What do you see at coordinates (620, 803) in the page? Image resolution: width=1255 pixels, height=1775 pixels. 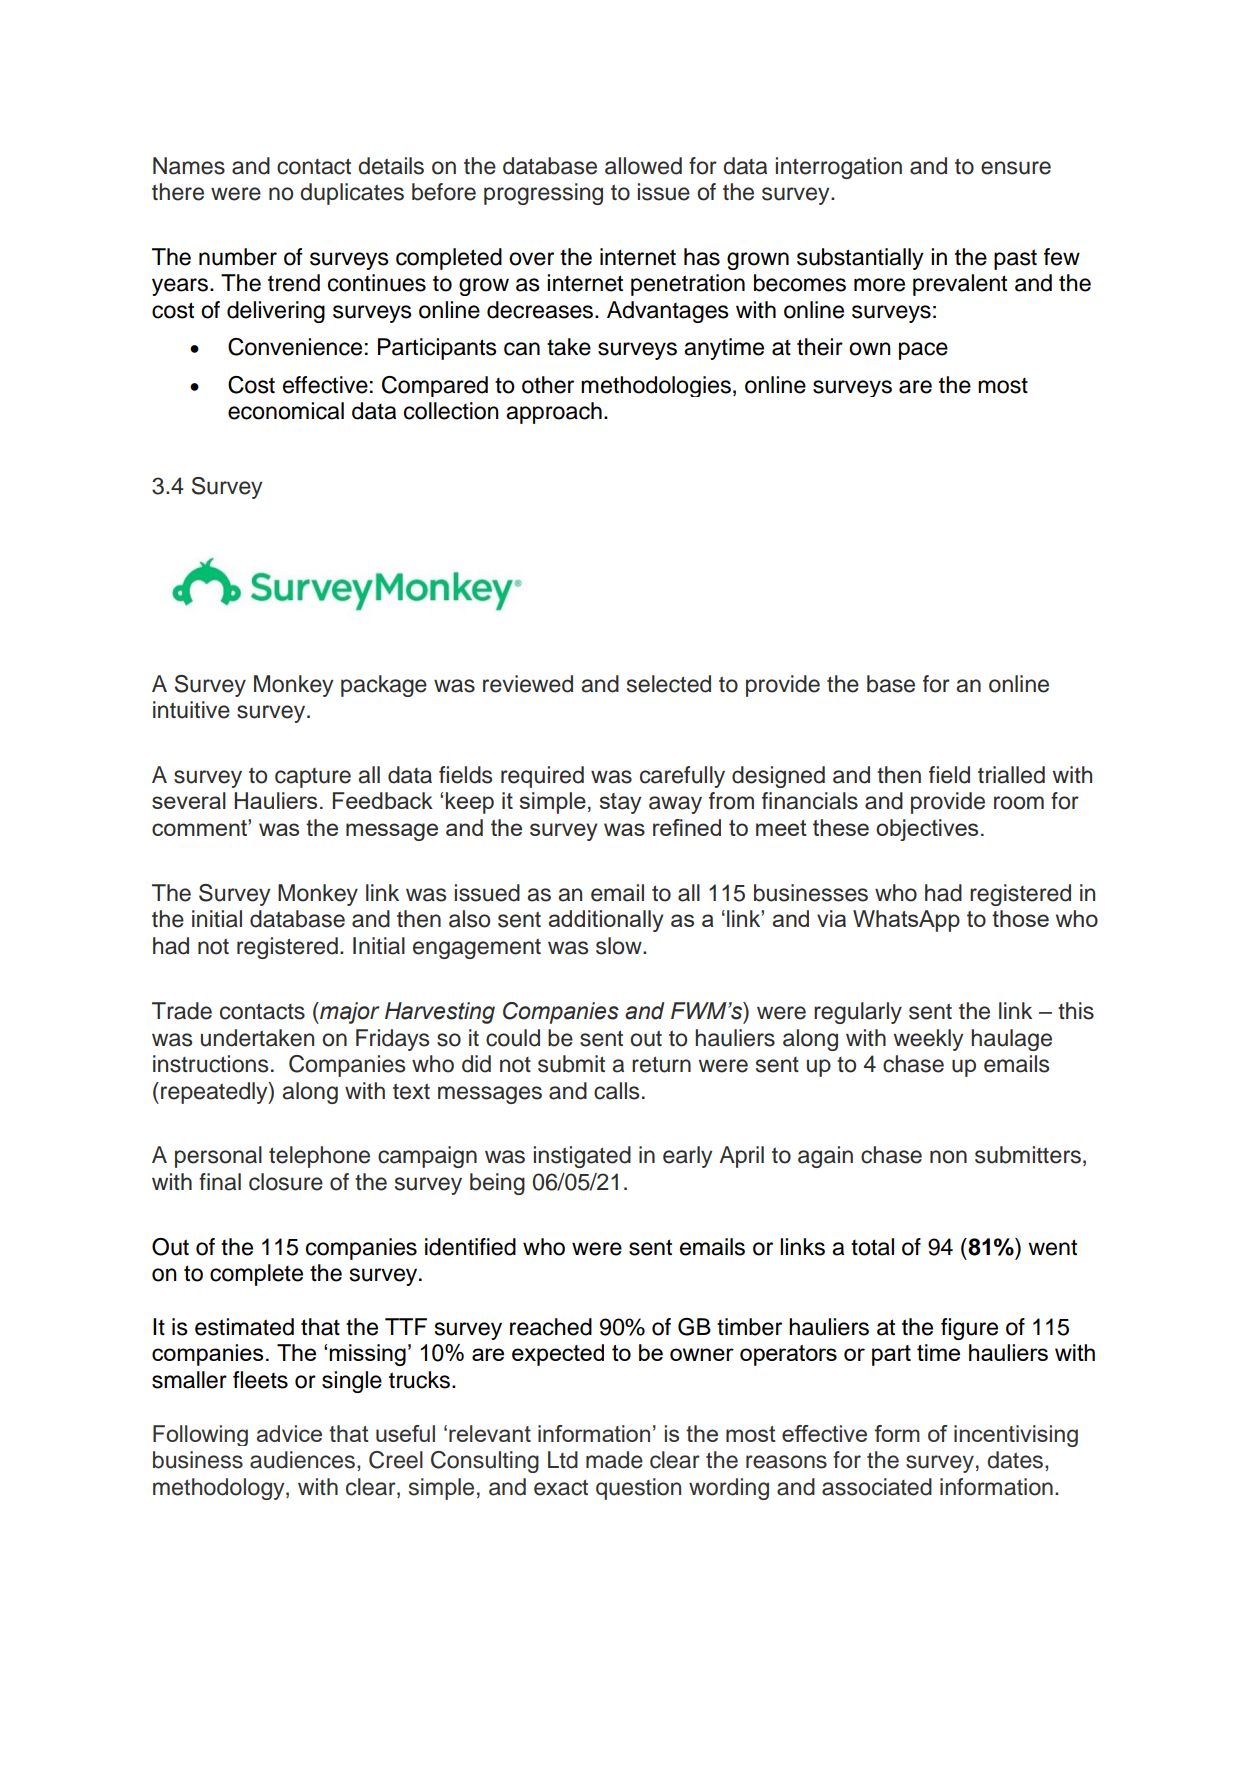 I see `stay` at bounding box center [620, 803].
